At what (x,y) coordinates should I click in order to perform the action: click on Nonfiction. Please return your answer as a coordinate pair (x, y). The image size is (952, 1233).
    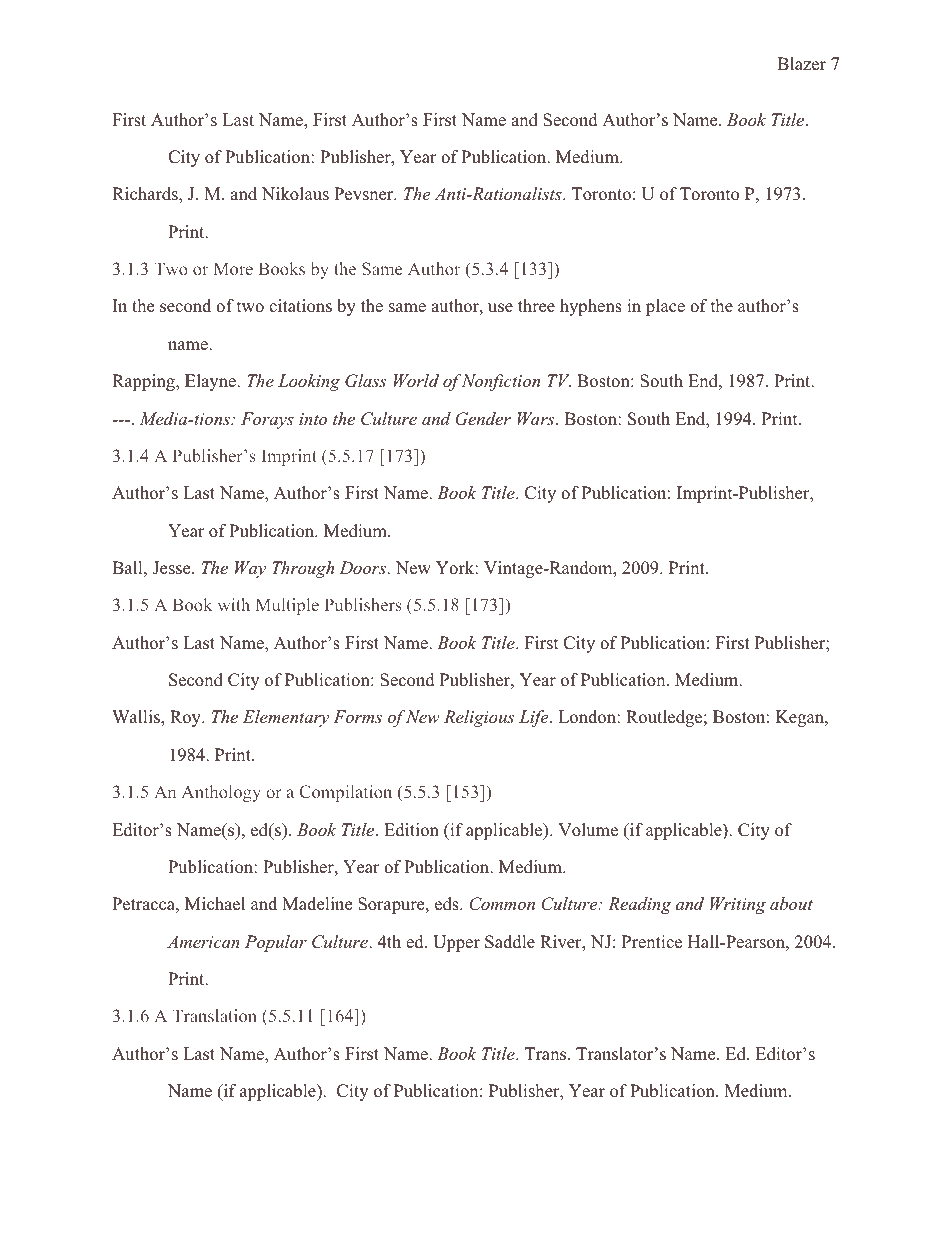
    Looking at the image, I should click on (501, 382).
